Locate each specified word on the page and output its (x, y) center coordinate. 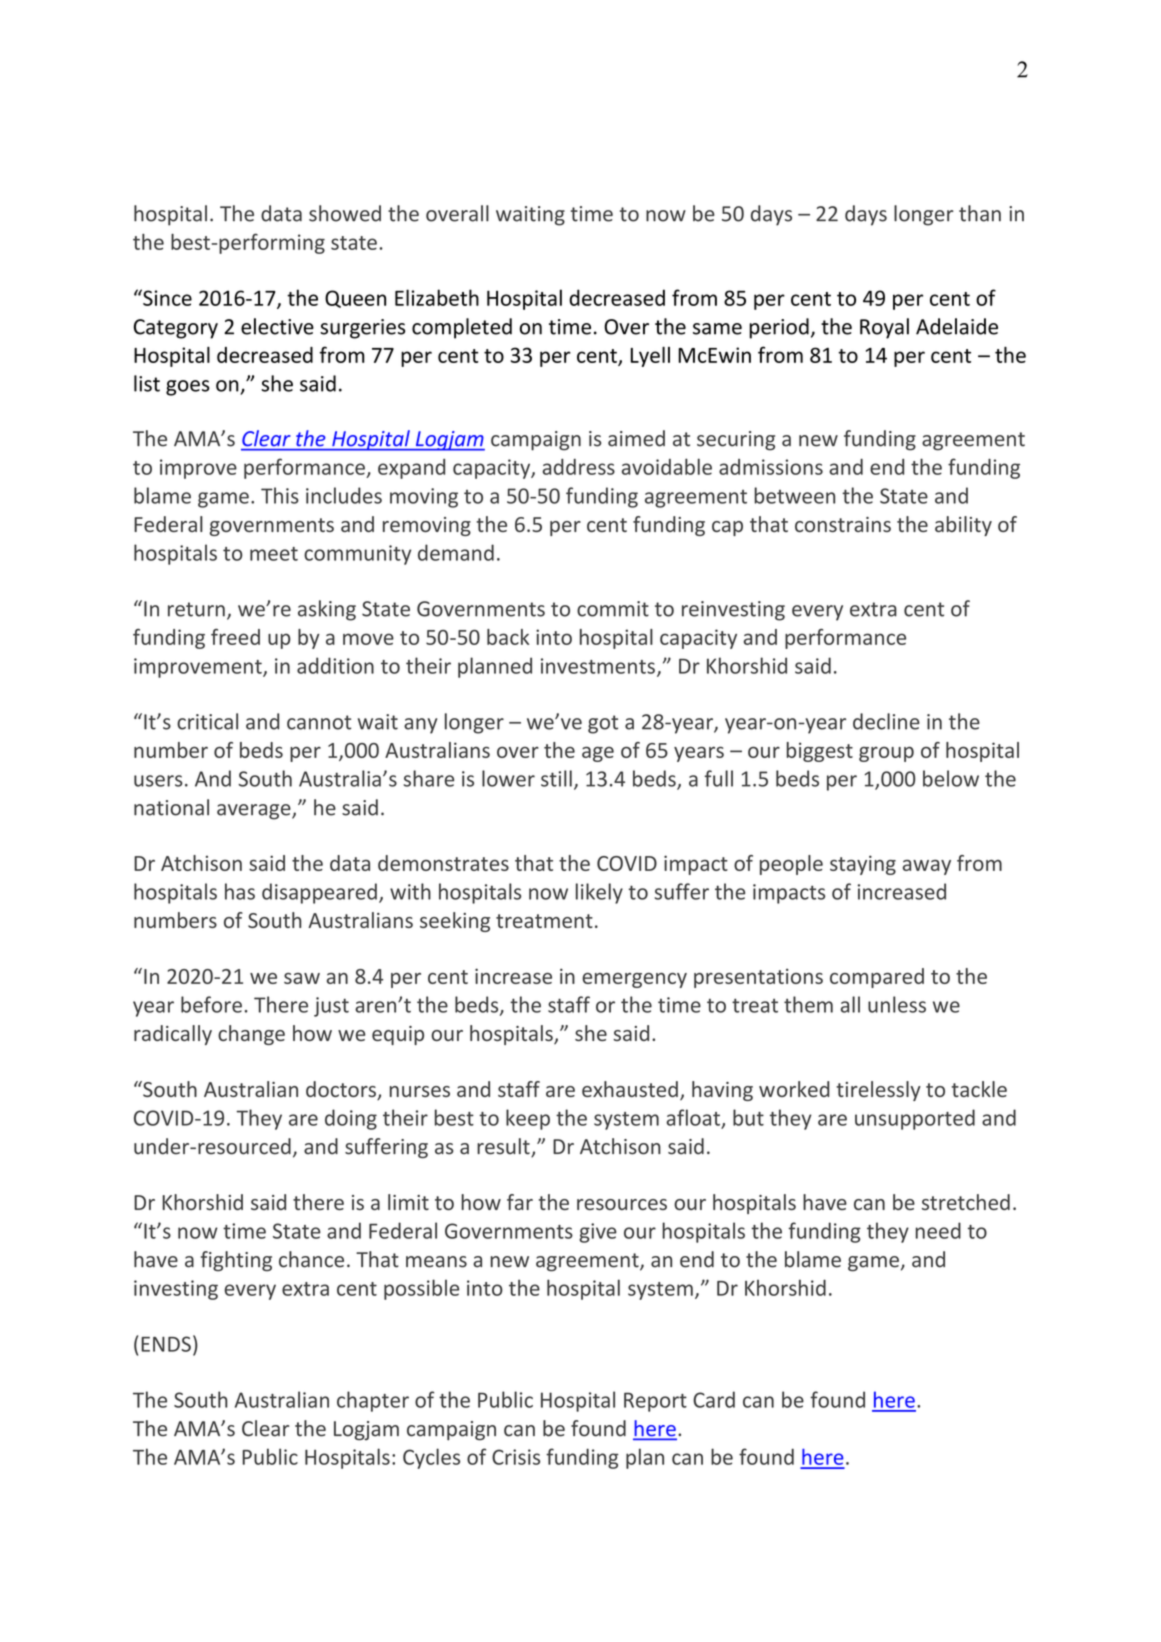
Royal (884, 328)
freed (235, 637)
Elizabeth (437, 297)
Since (166, 297)
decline (886, 721)
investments (598, 666)
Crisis (516, 1457)
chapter (373, 1401)
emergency (634, 980)
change (251, 1035)
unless (897, 1004)
